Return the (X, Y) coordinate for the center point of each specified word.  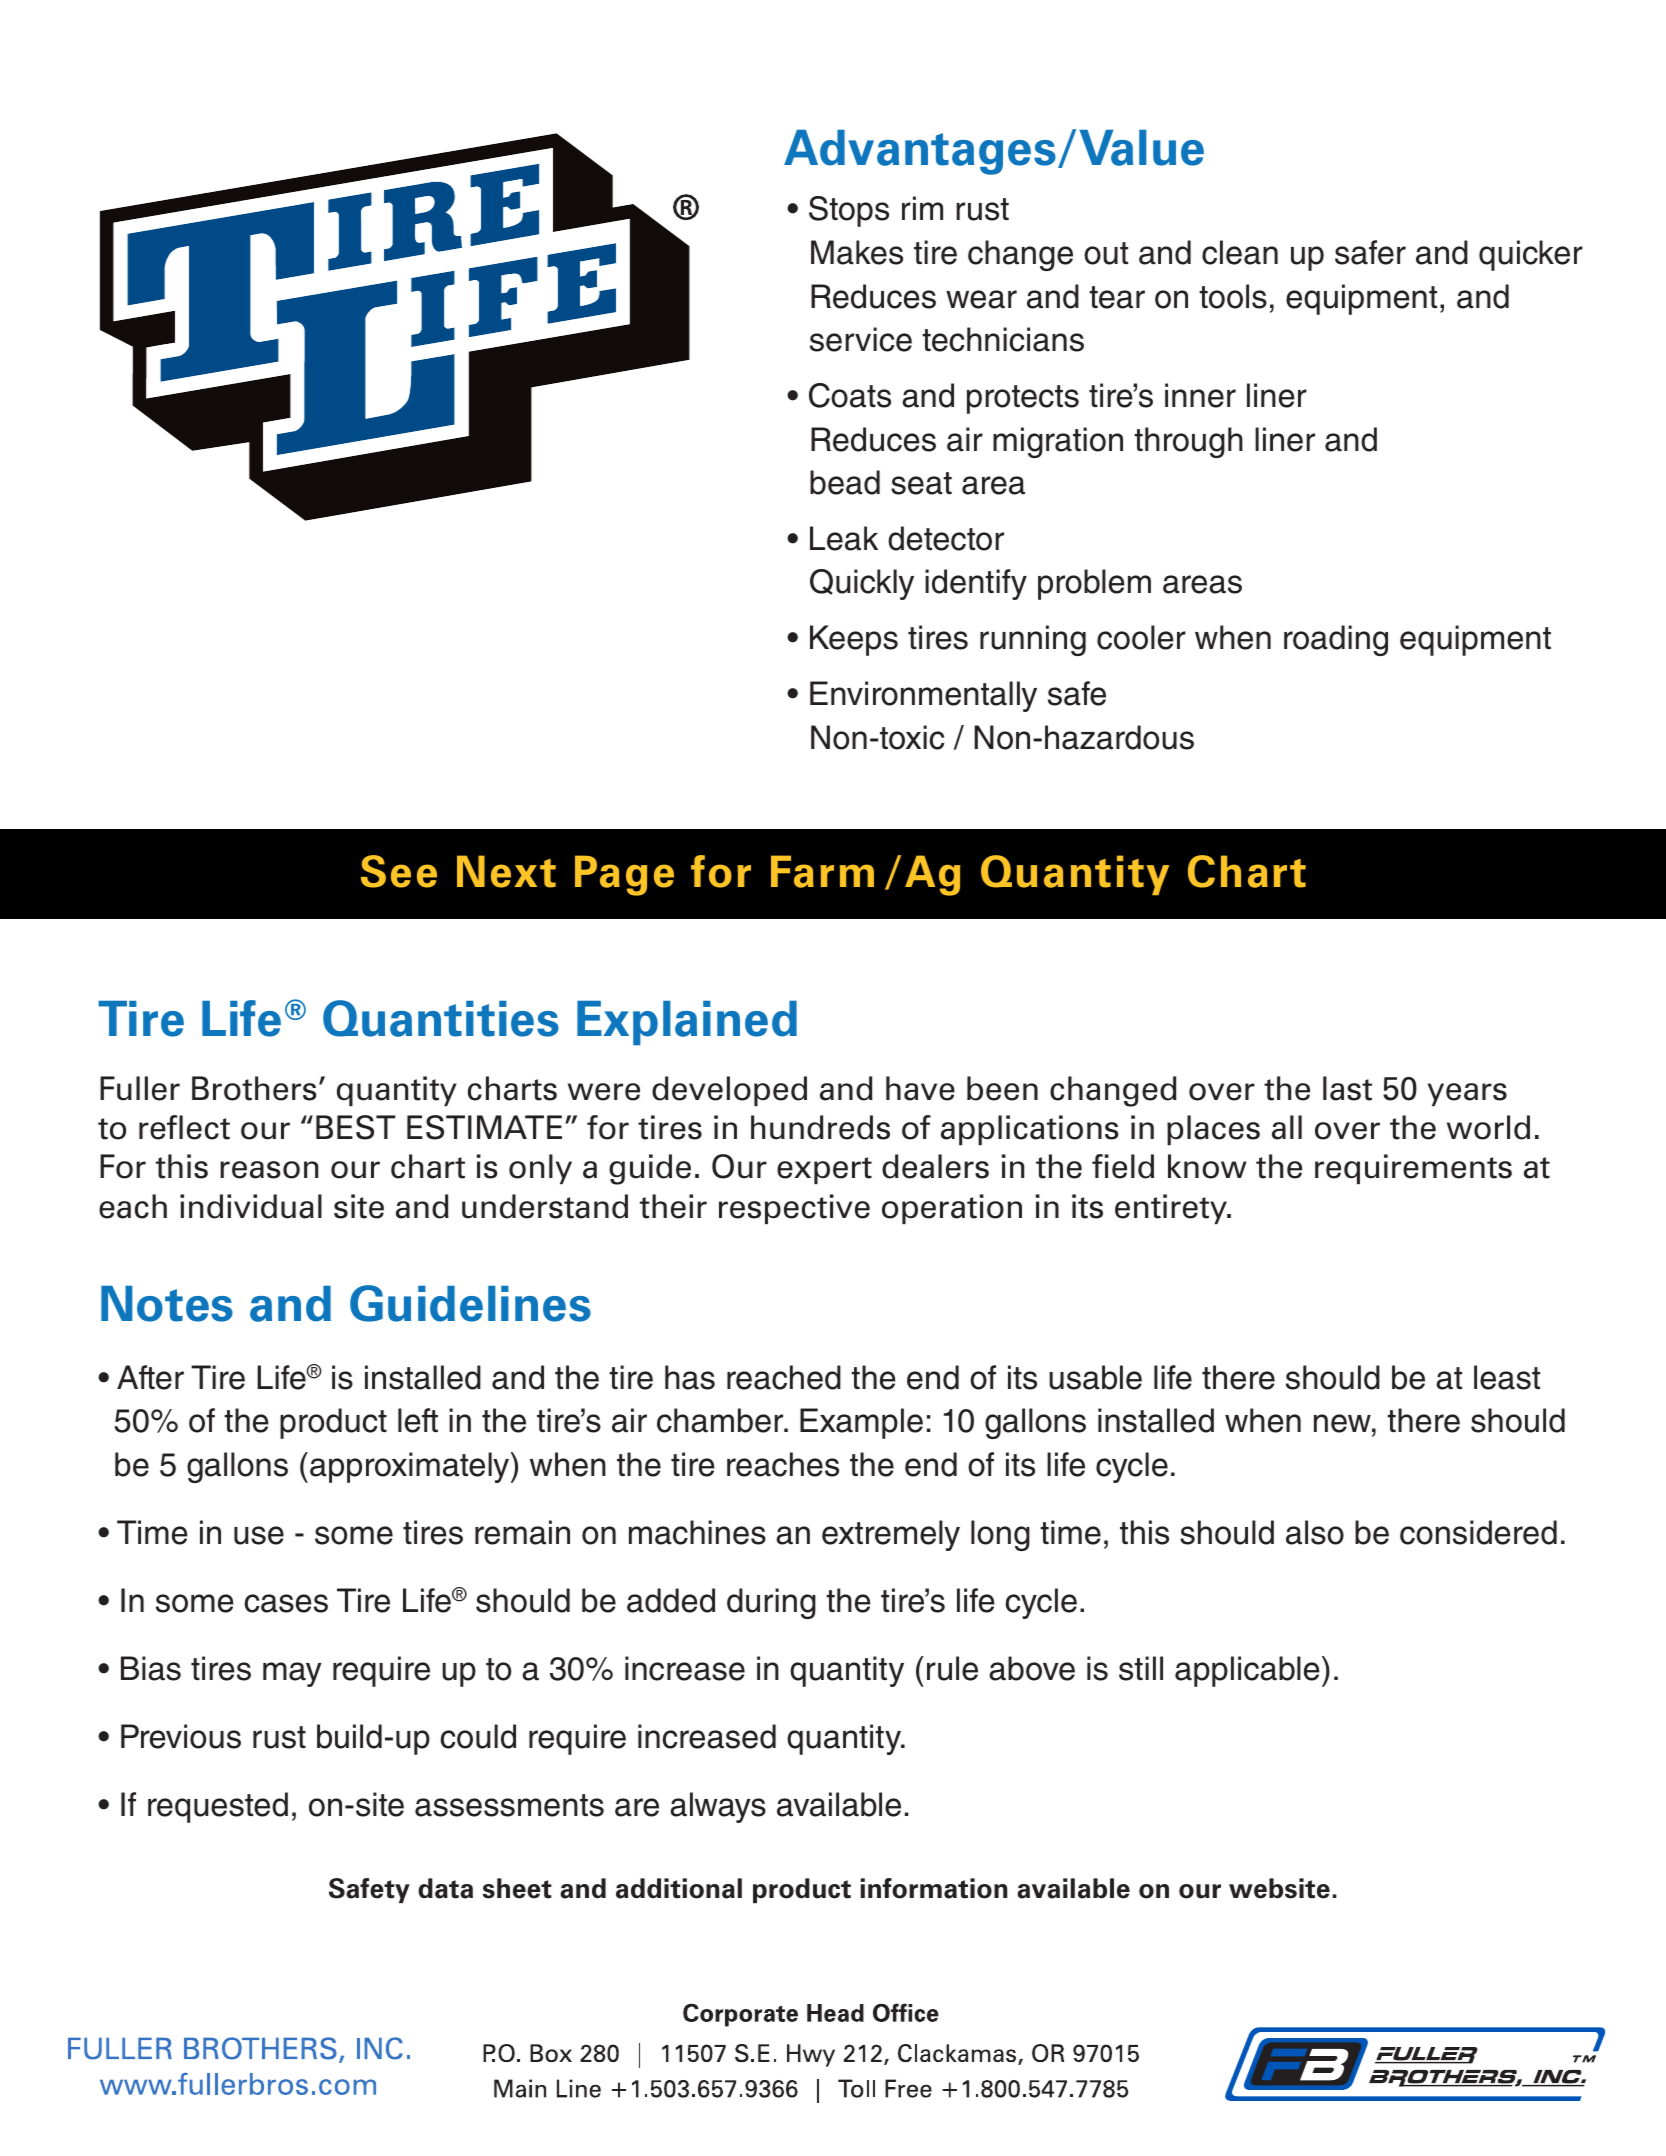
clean (1240, 252)
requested (218, 1807)
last (1347, 1088)
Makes (857, 252)
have (920, 1088)
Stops (849, 211)
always (718, 1807)
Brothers (254, 1088)
